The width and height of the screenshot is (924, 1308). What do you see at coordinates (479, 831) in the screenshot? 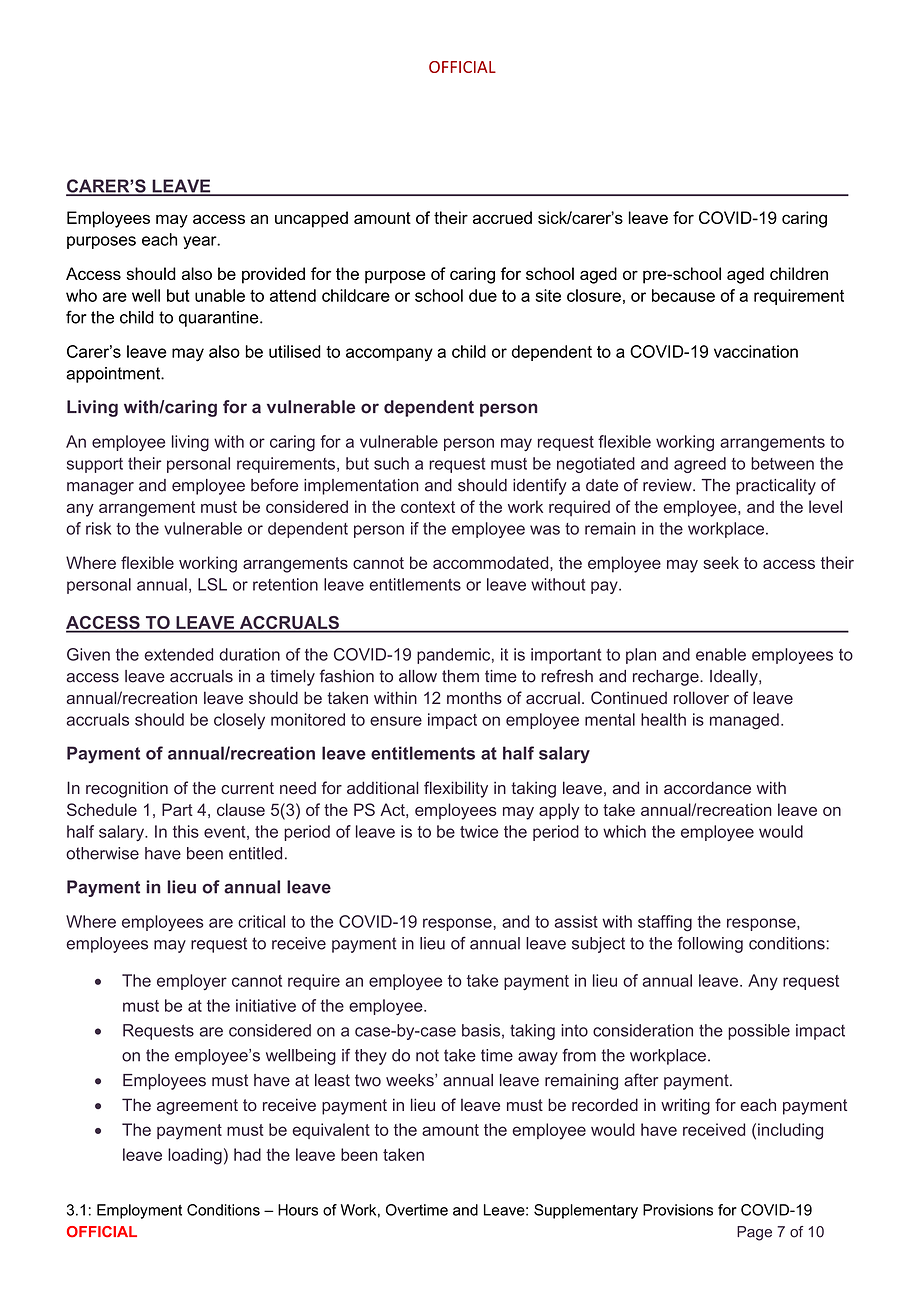
I see `twice` at bounding box center [479, 831].
